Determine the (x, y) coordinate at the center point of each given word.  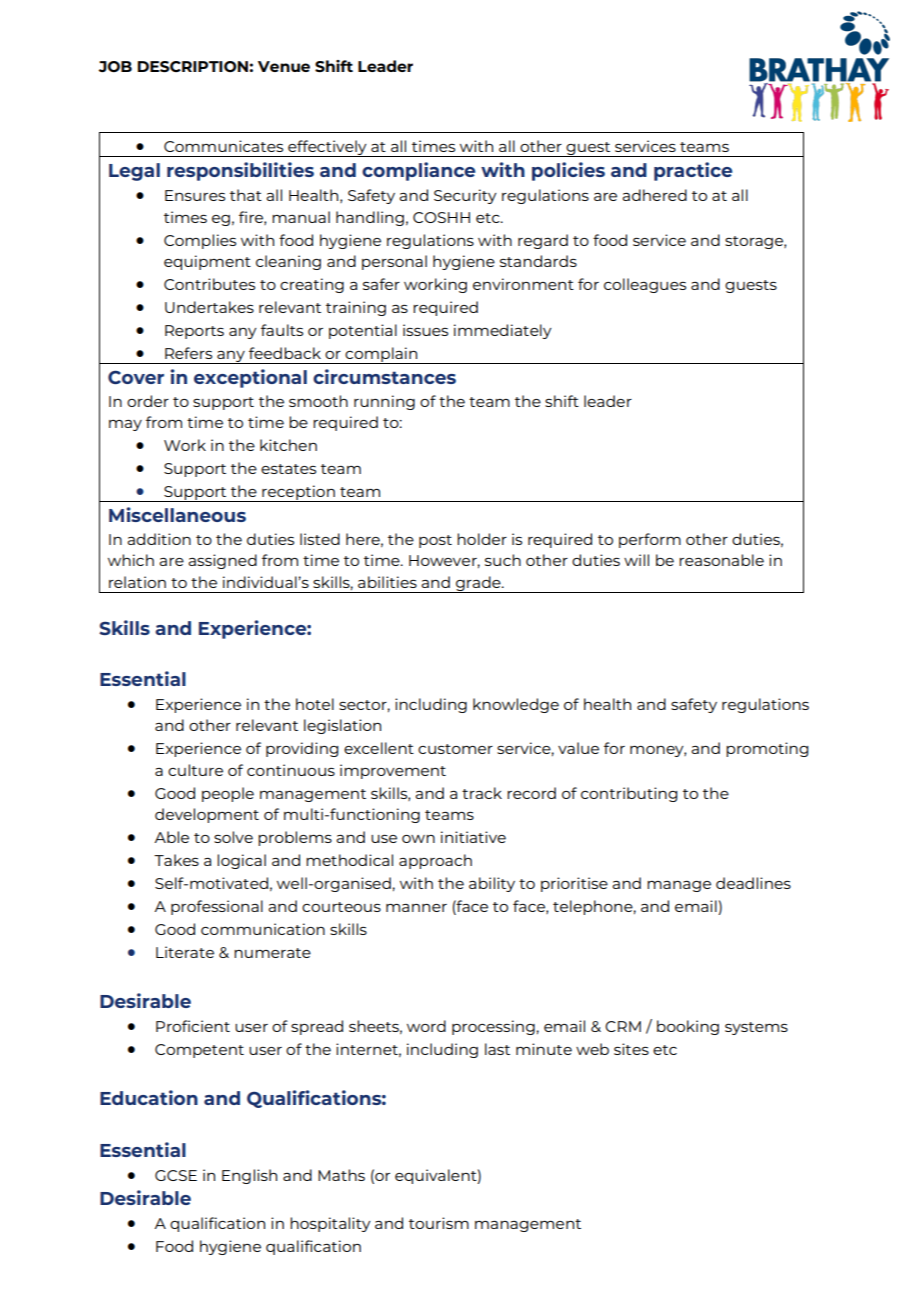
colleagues (645, 285)
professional (217, 907)
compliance (418, 171)
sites (631, 1049)
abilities (387, 582)
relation (137, 582)
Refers (188, 353)
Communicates (223, 146)
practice (693, 171)
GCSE (176, 1175)
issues (425, 330)
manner (416, 908)
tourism (439, 1223)
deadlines (753, 883)
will (636, 560)
